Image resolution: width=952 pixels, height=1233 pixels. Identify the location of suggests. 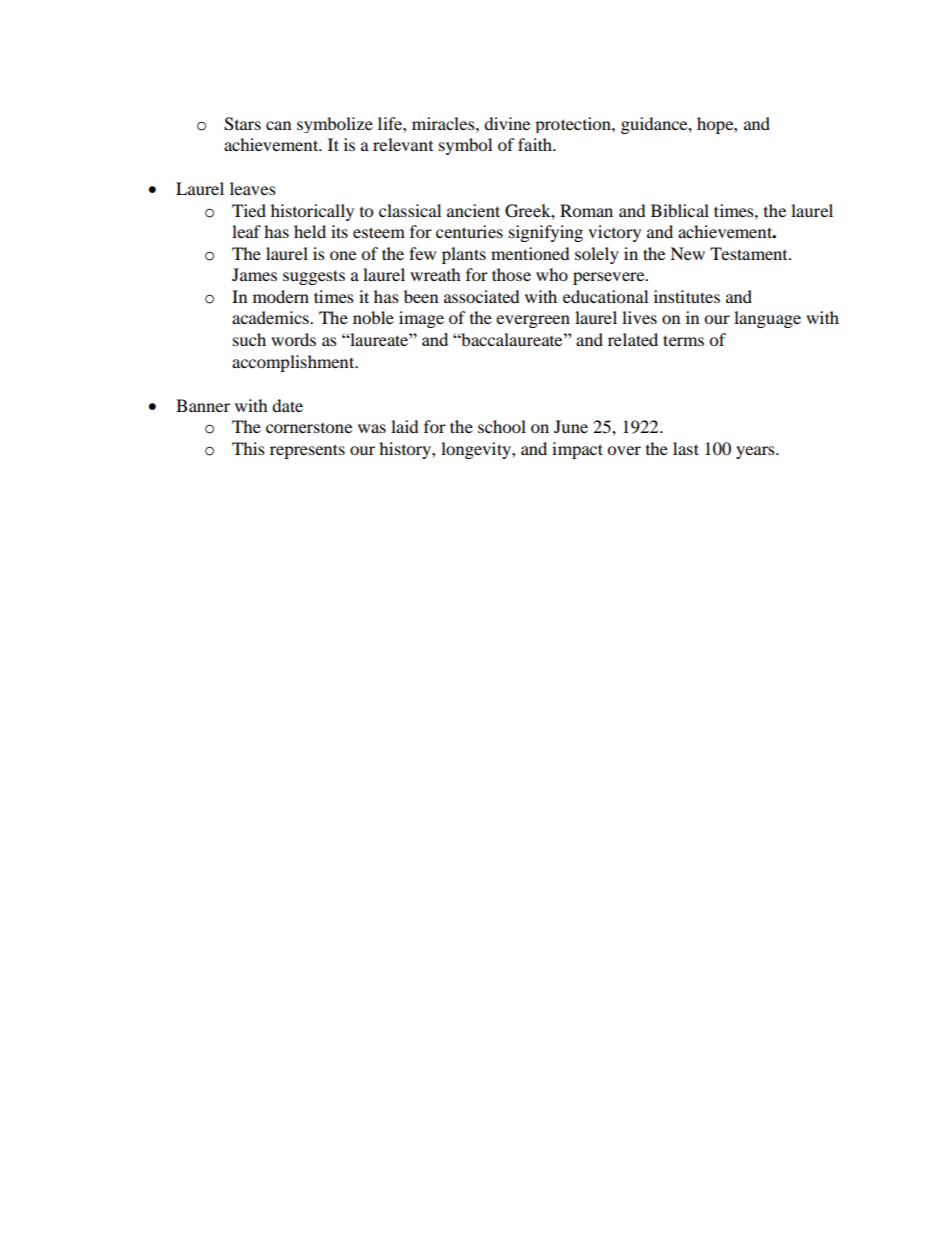
(314, 277).
